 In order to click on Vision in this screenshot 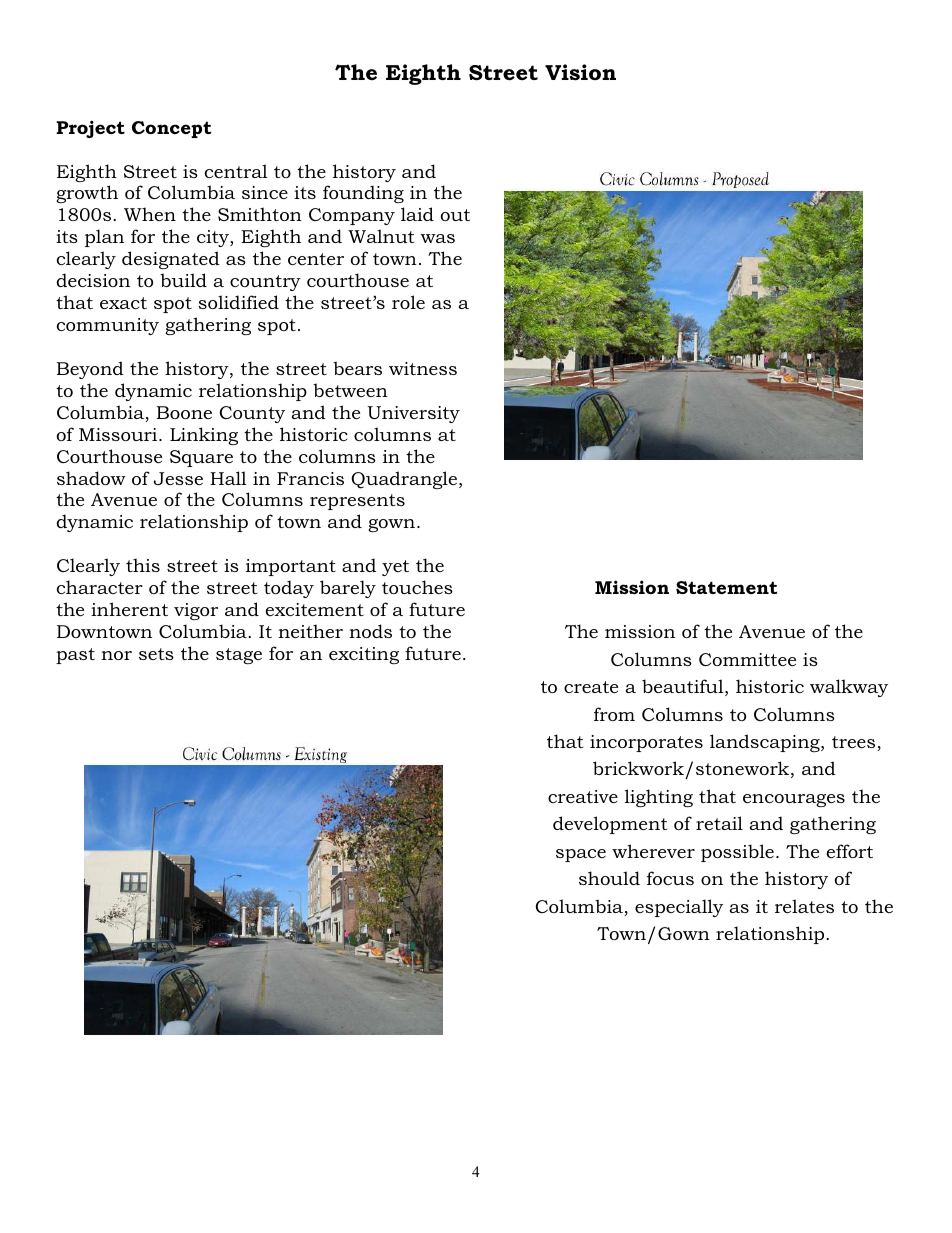, I will do `click(580, 72)`.
